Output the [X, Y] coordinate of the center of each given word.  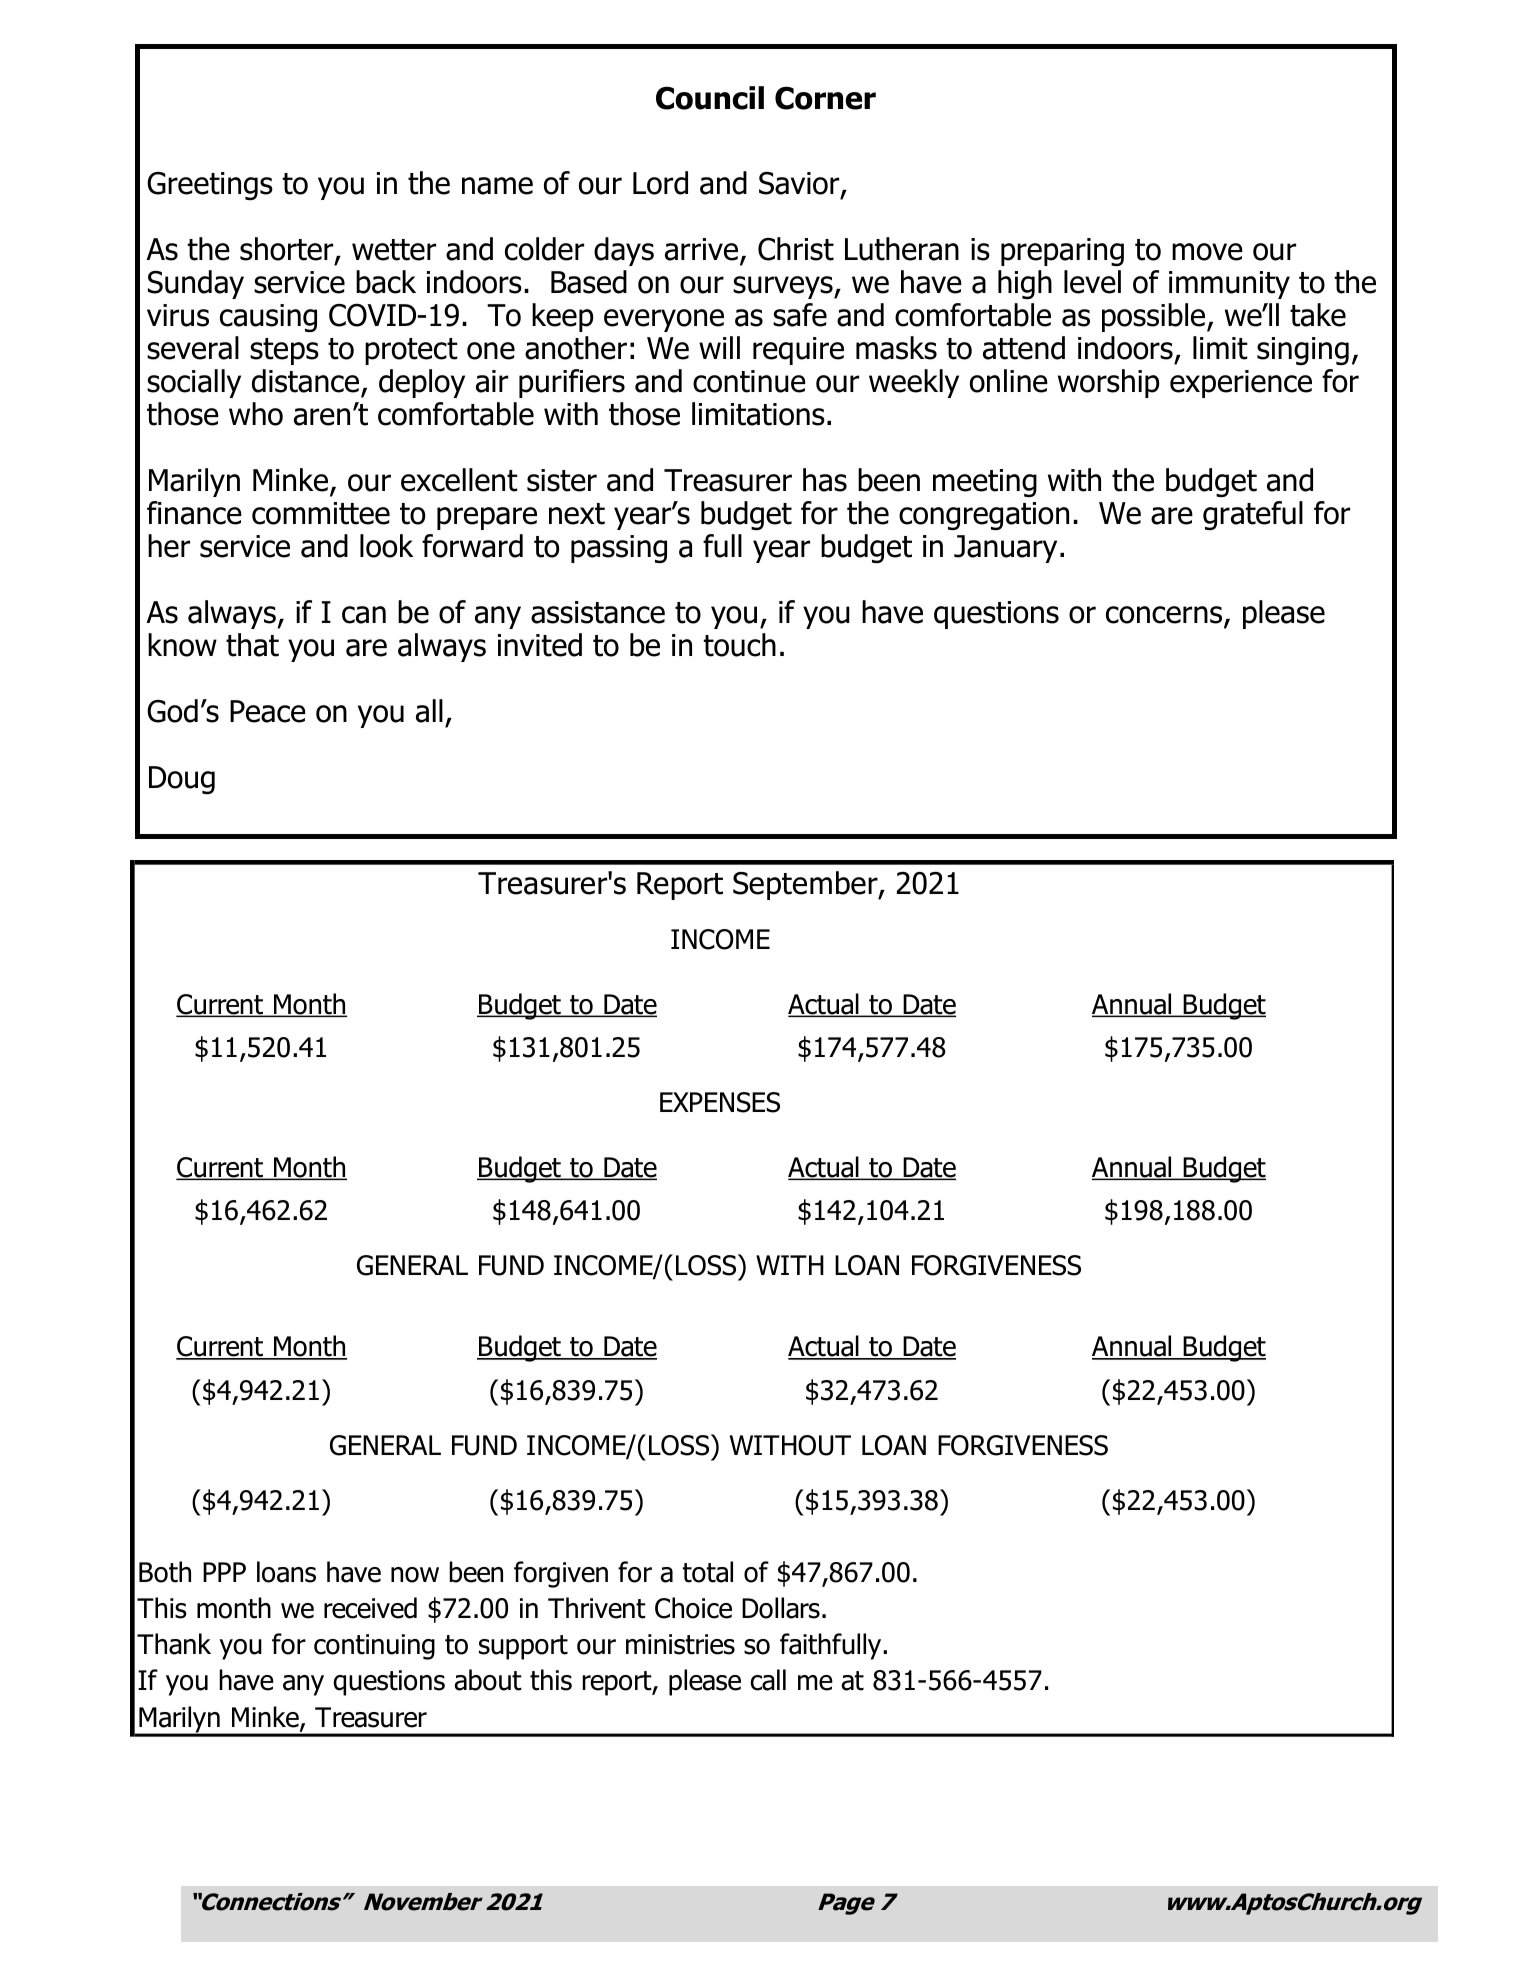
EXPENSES [720, 1102]
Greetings [210, 186]
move [1207, 252]
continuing [374, 1647]
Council [710, 98]
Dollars [781, 1608]
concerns [1165, 616]
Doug [182, 780]
